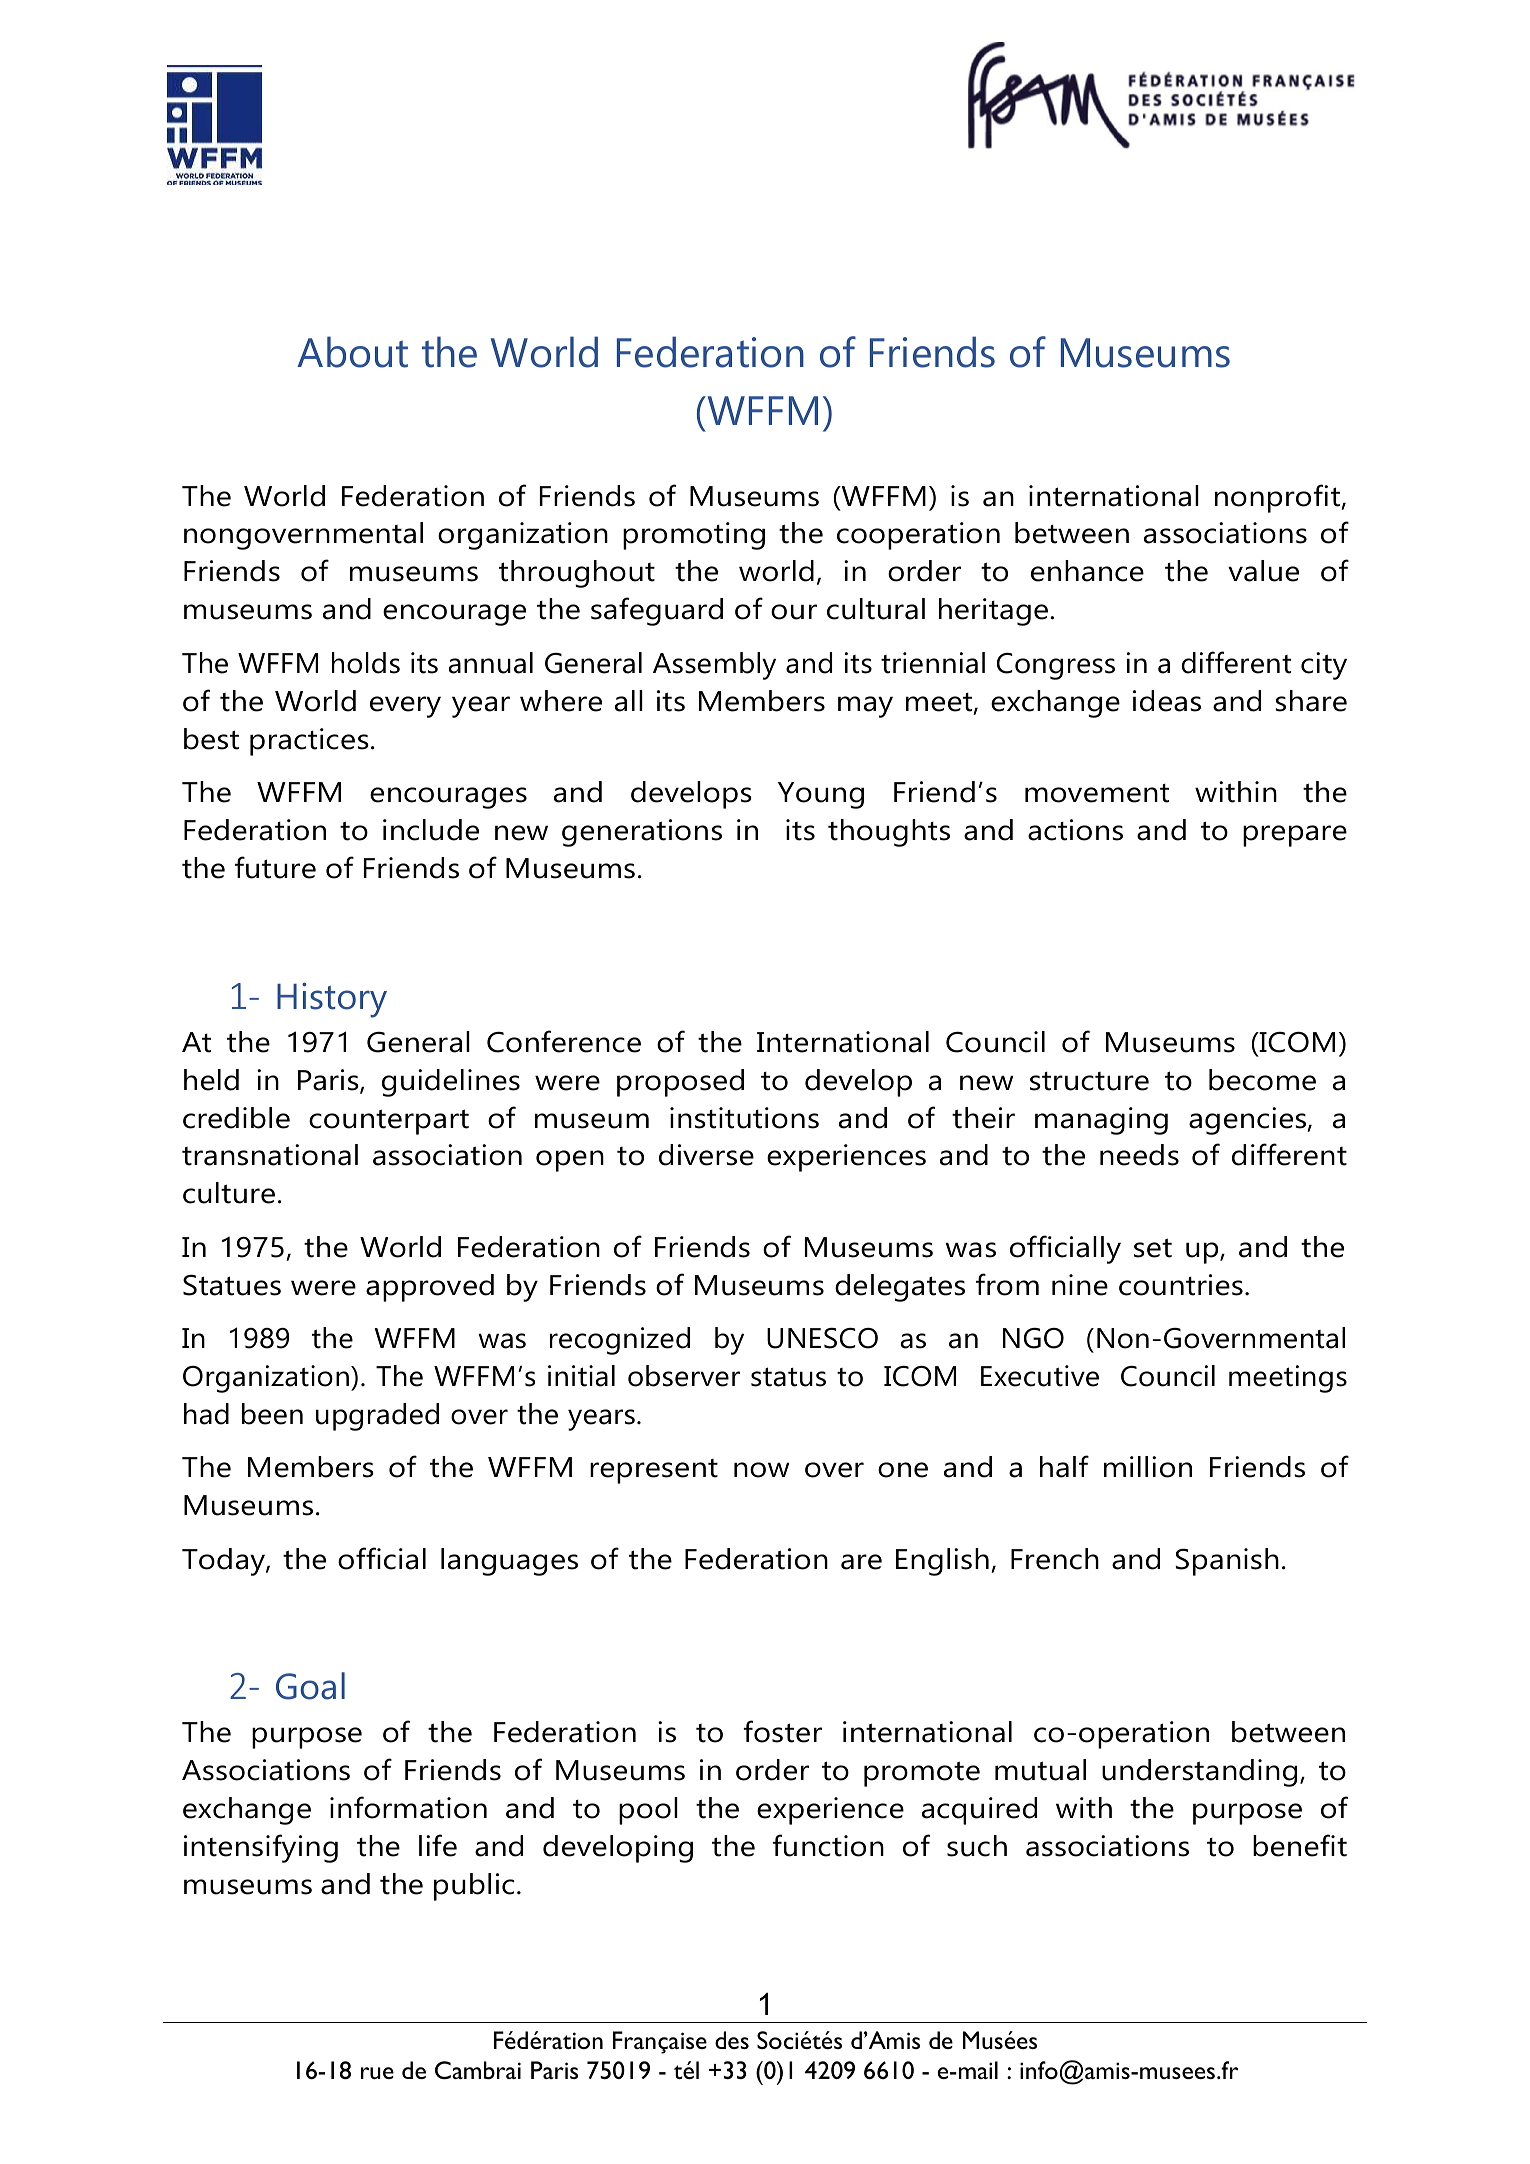 The image size is (1530, 2164). What do you see at coordinates (309, 742) in the screenshot?
I see `practices` at bounding box center [309, 742].
